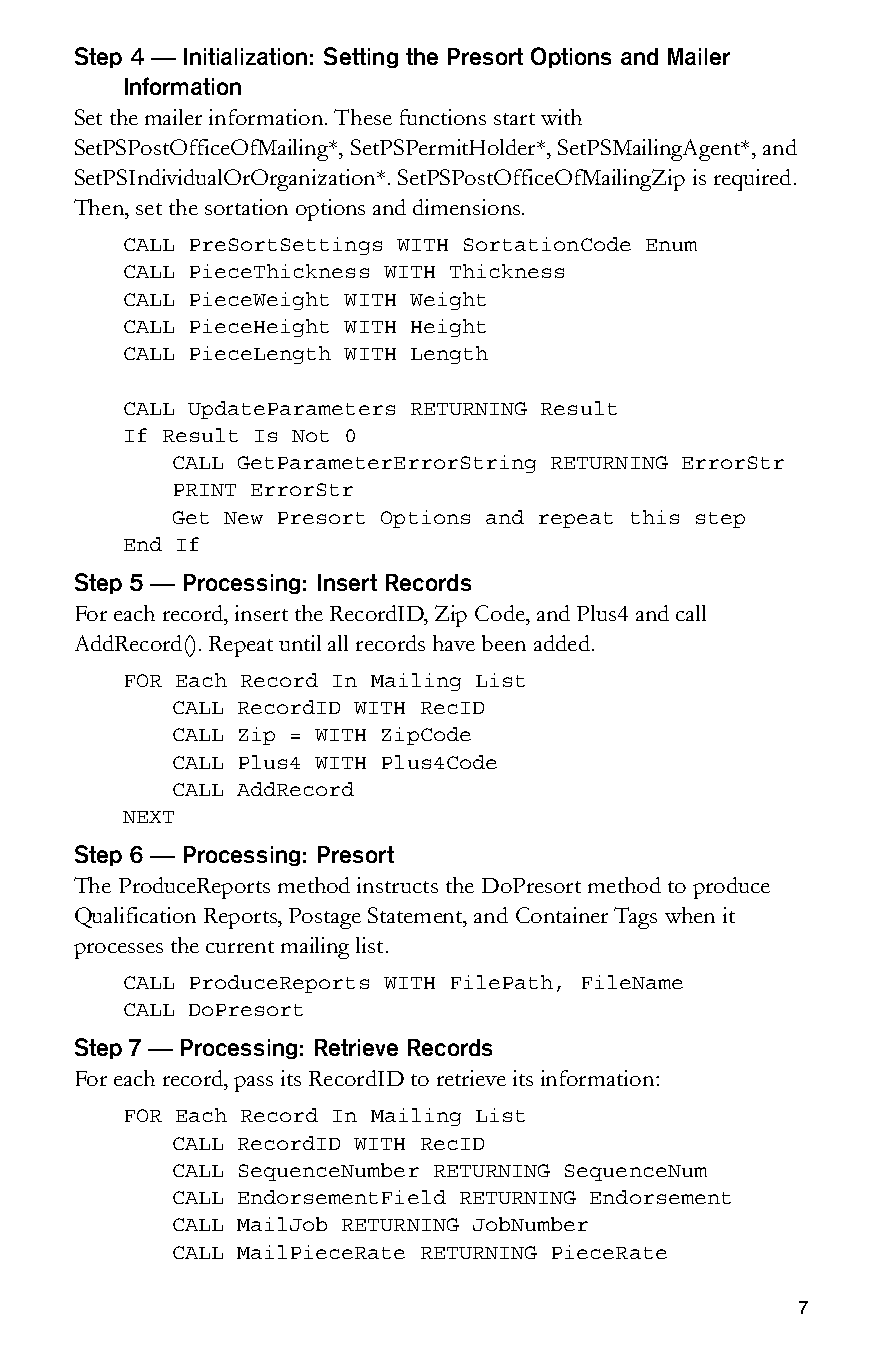 The width and height of the document is (882, 1372). Describe the element at coordinates (454, 643) in the document. I see `have` at that location.
